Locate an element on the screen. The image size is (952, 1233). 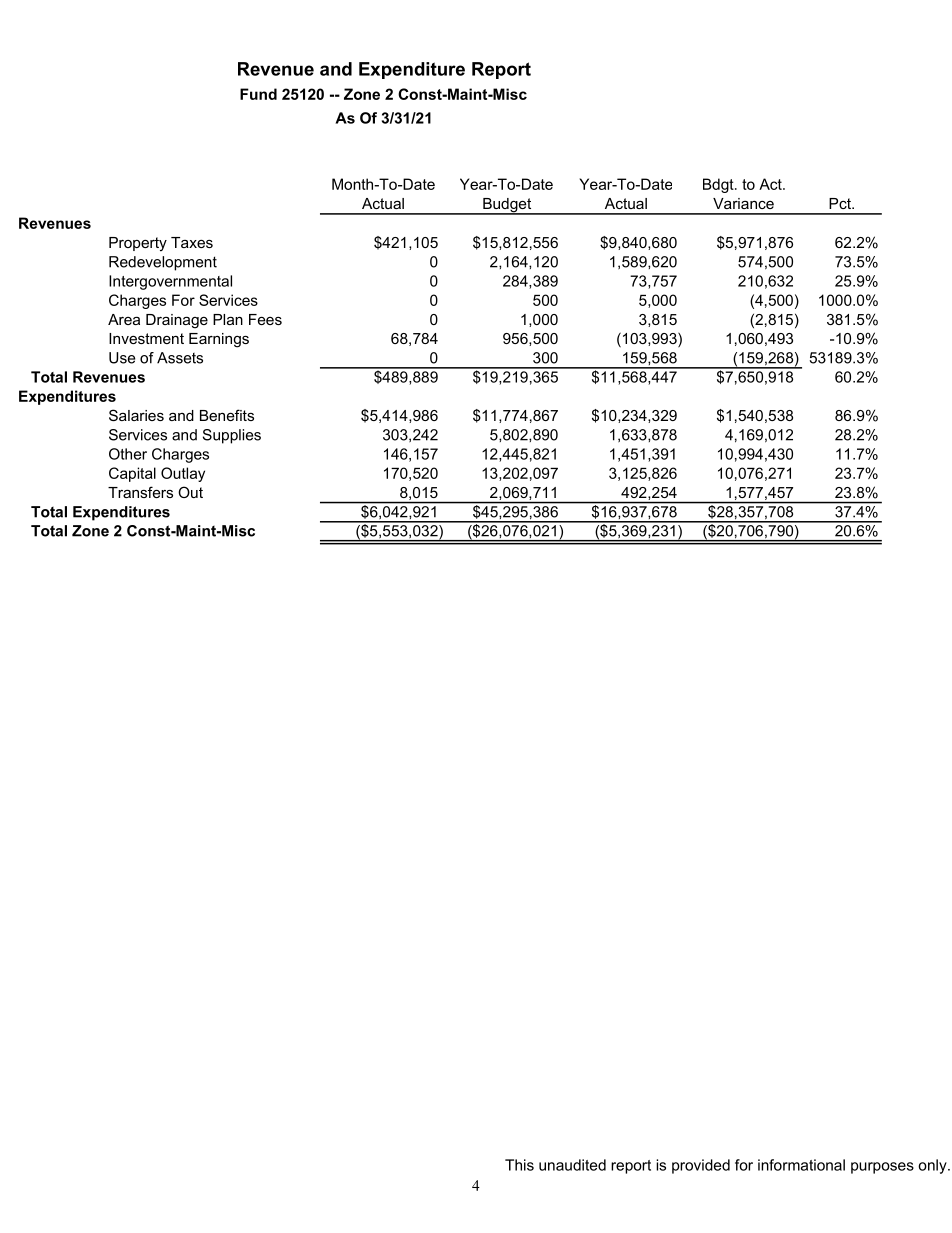
Transfers is located at coordinates (140, 492).
